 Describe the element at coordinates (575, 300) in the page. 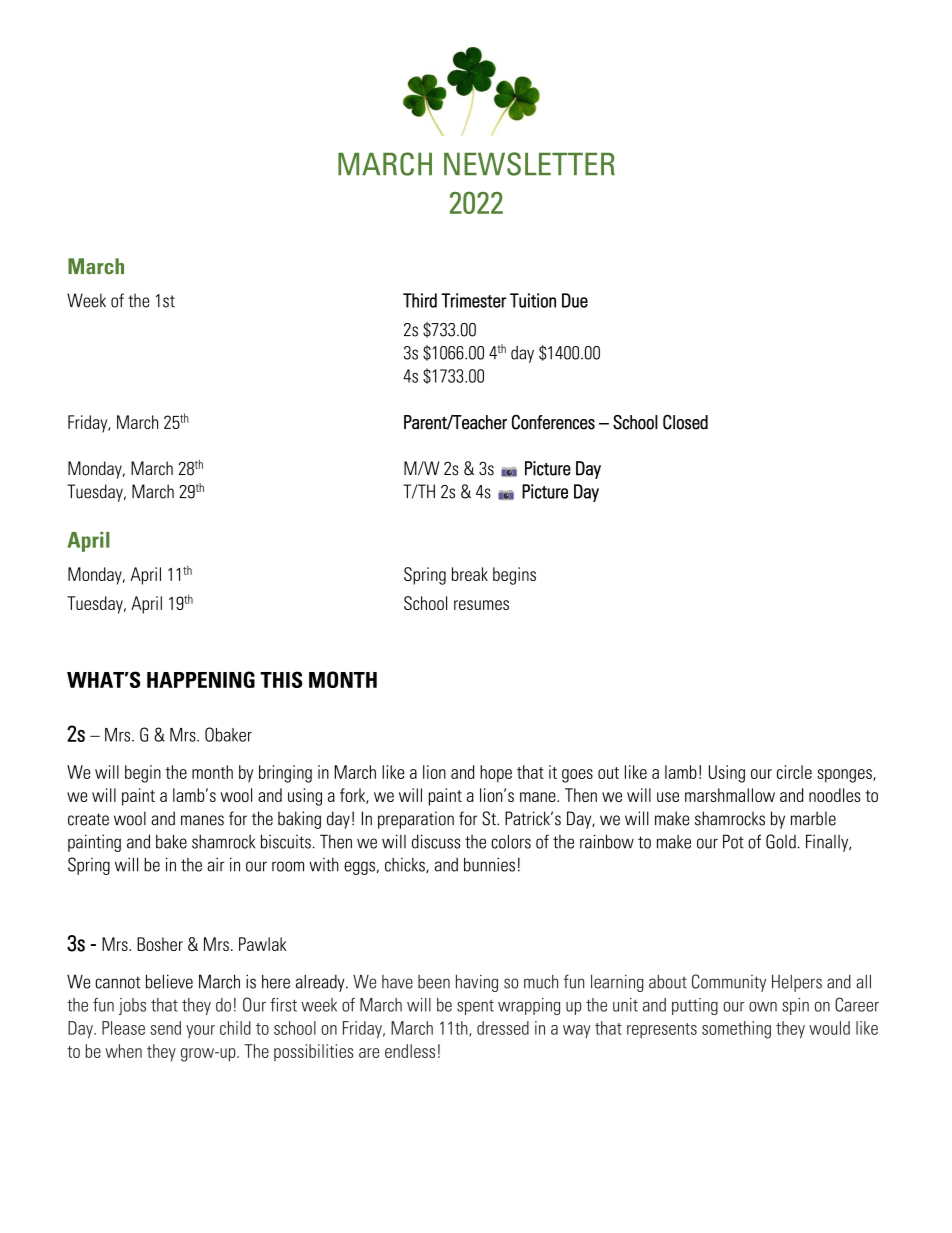

I see `Due` at that location.
